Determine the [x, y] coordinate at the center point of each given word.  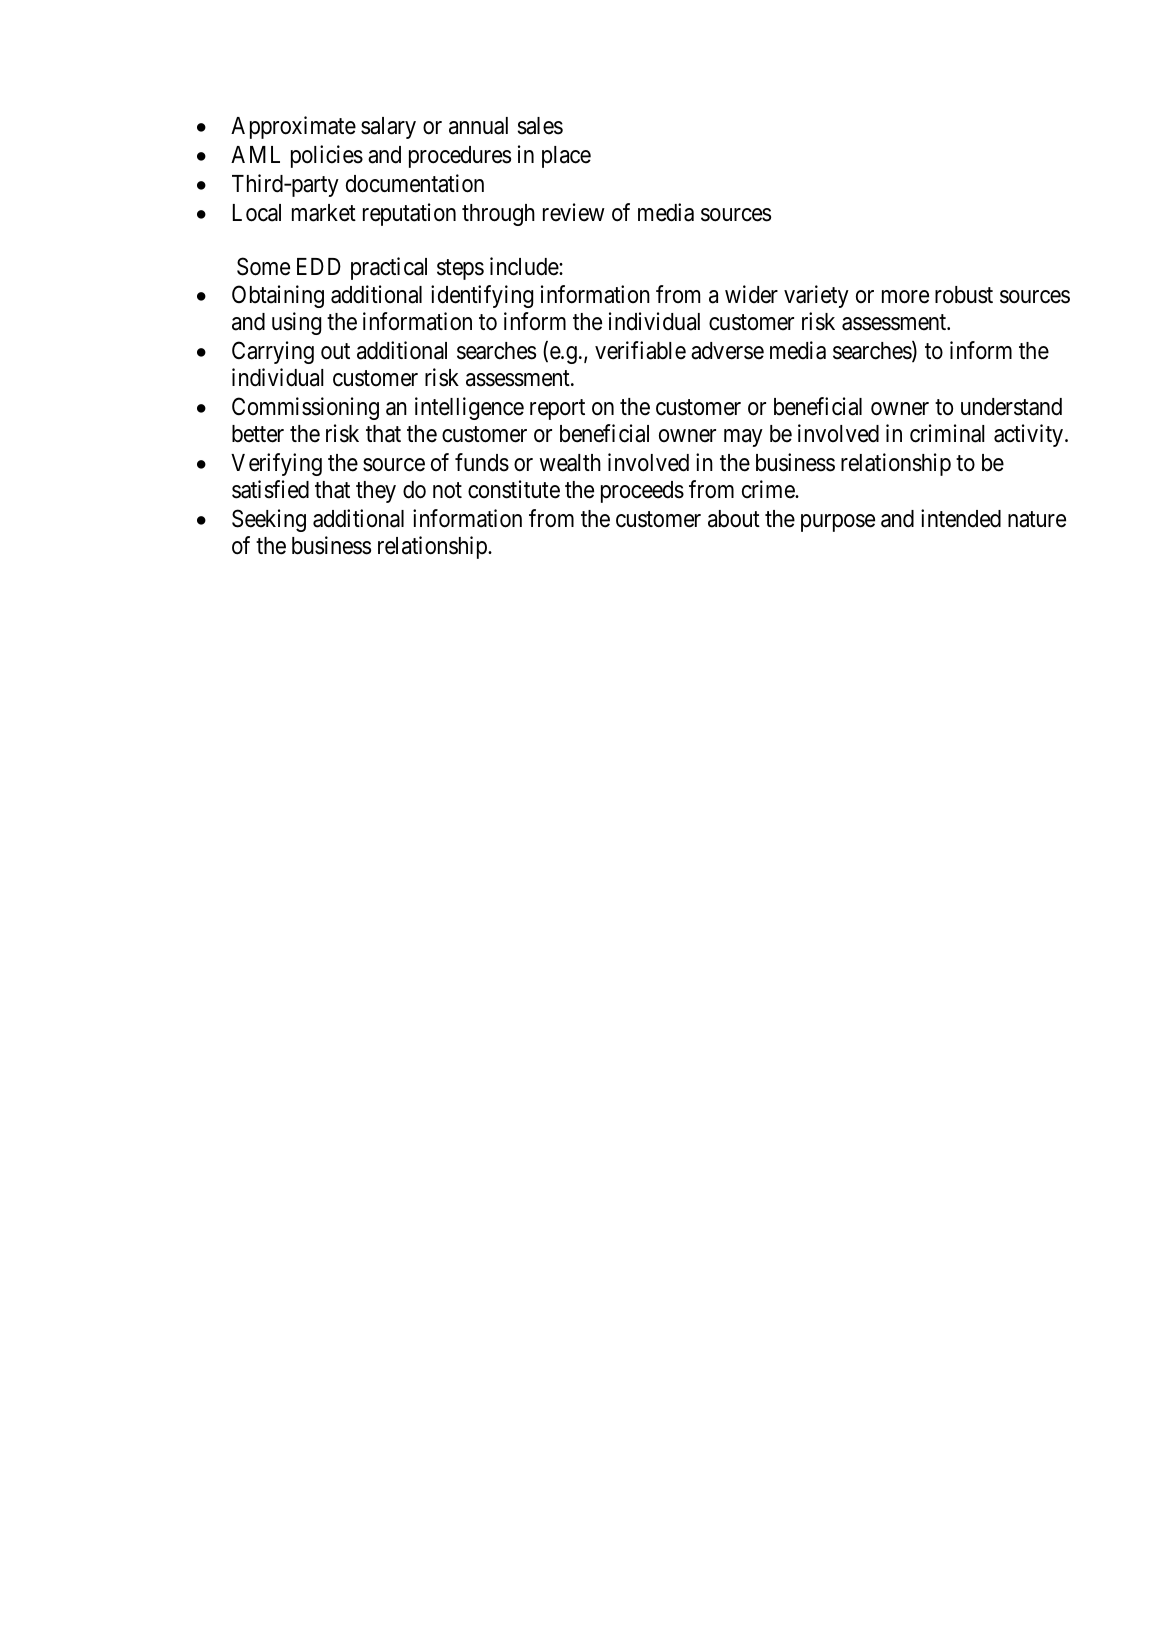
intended [961, 518]
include [525, 266]
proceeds [642, 492]
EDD [319, 266]
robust [964, 295]
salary [388, 128]
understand [1011, 407]
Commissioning [305, 408]
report [557, 410]
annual [478, 126]
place [566, 157]
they [376, 492]
